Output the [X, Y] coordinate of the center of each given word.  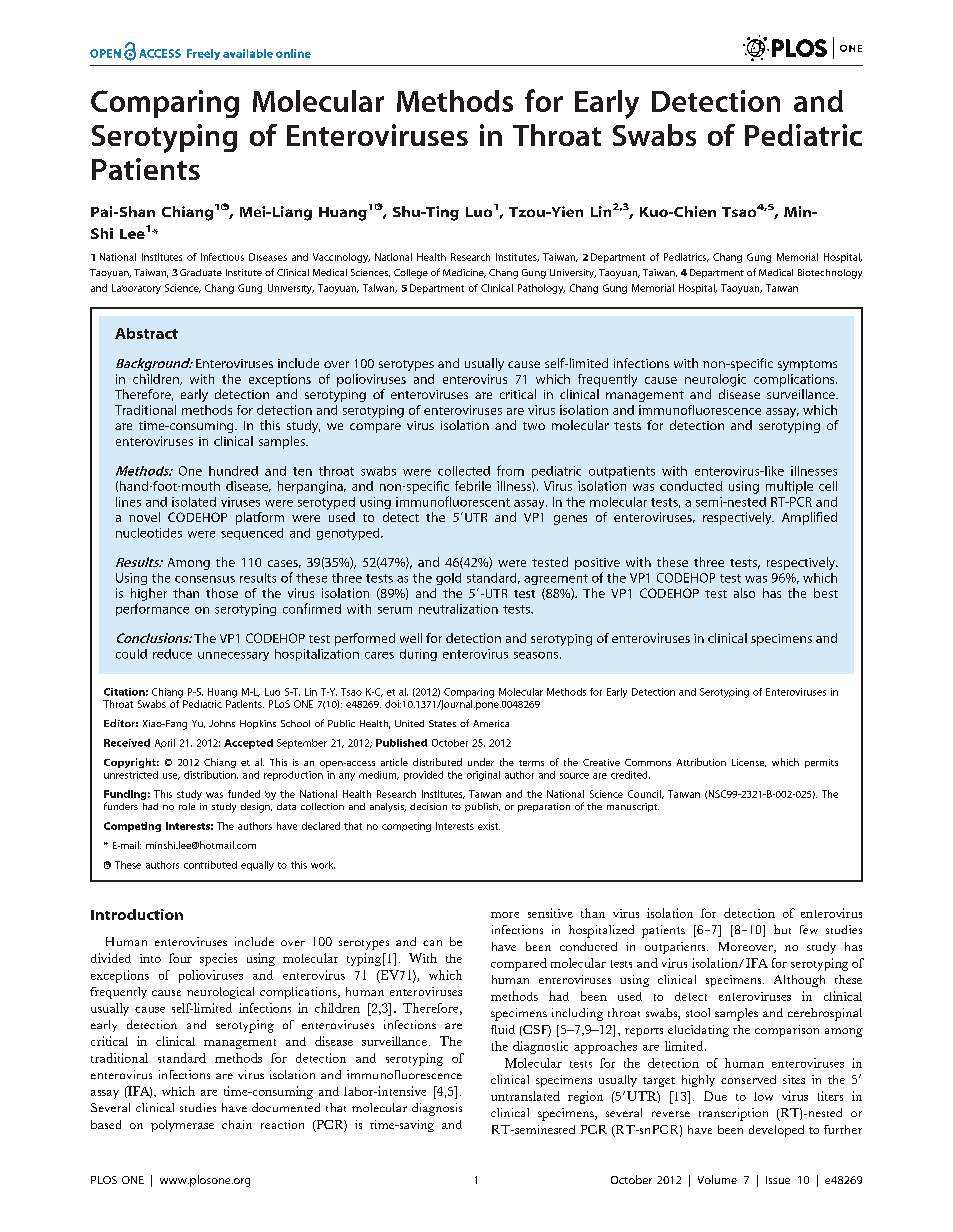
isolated [194, 502]
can [432, 943]
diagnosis [437, 1109]
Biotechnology [830, 274]
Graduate [201, 272]
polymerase [182, 1126]
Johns [222, 723]
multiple [789, 487]
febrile [473, 486]
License [749, 763]
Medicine [464, 273]
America [491, 723]
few [809, 929]
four [180, 958]
